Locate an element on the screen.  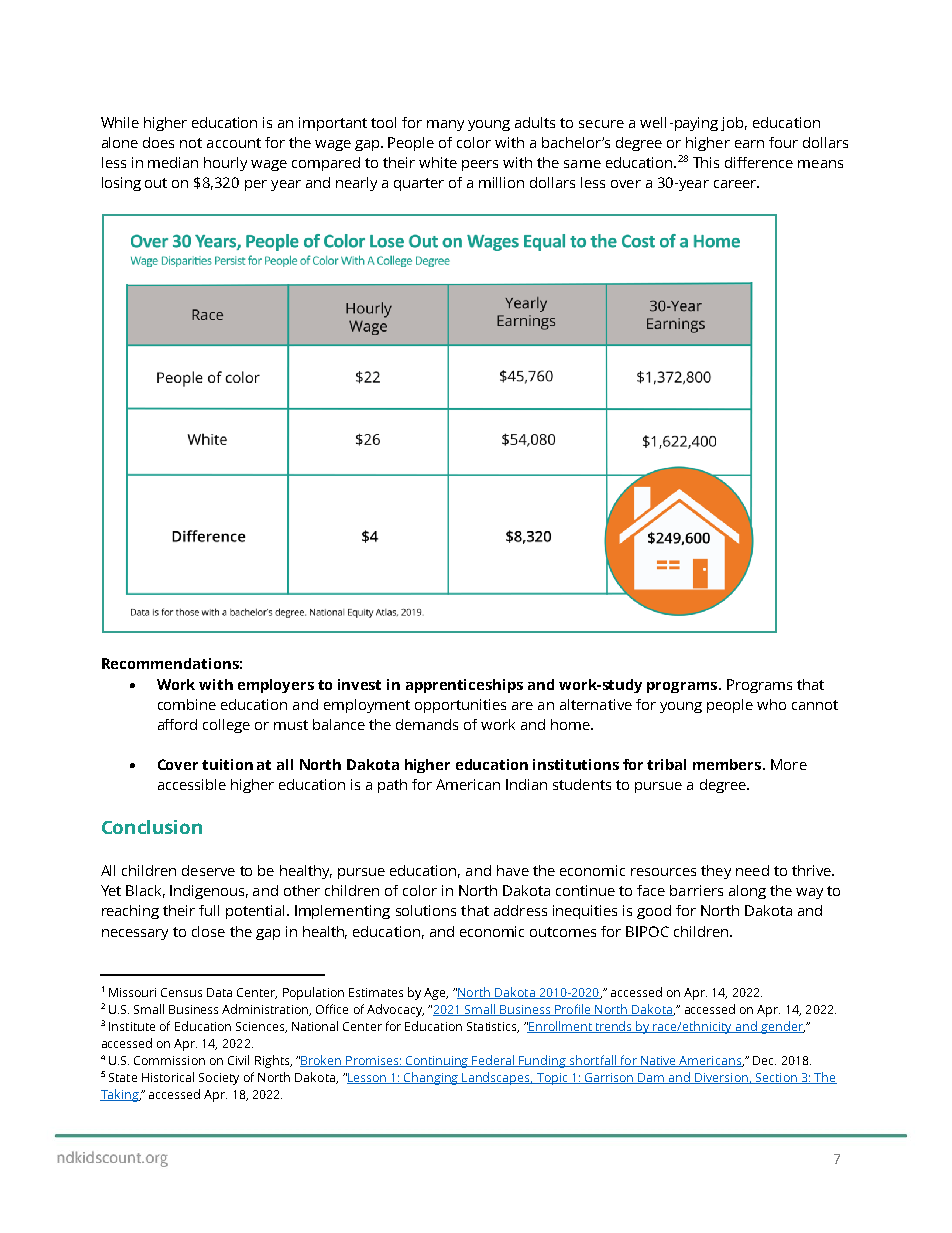
who is located at coordinates (771, 704).
